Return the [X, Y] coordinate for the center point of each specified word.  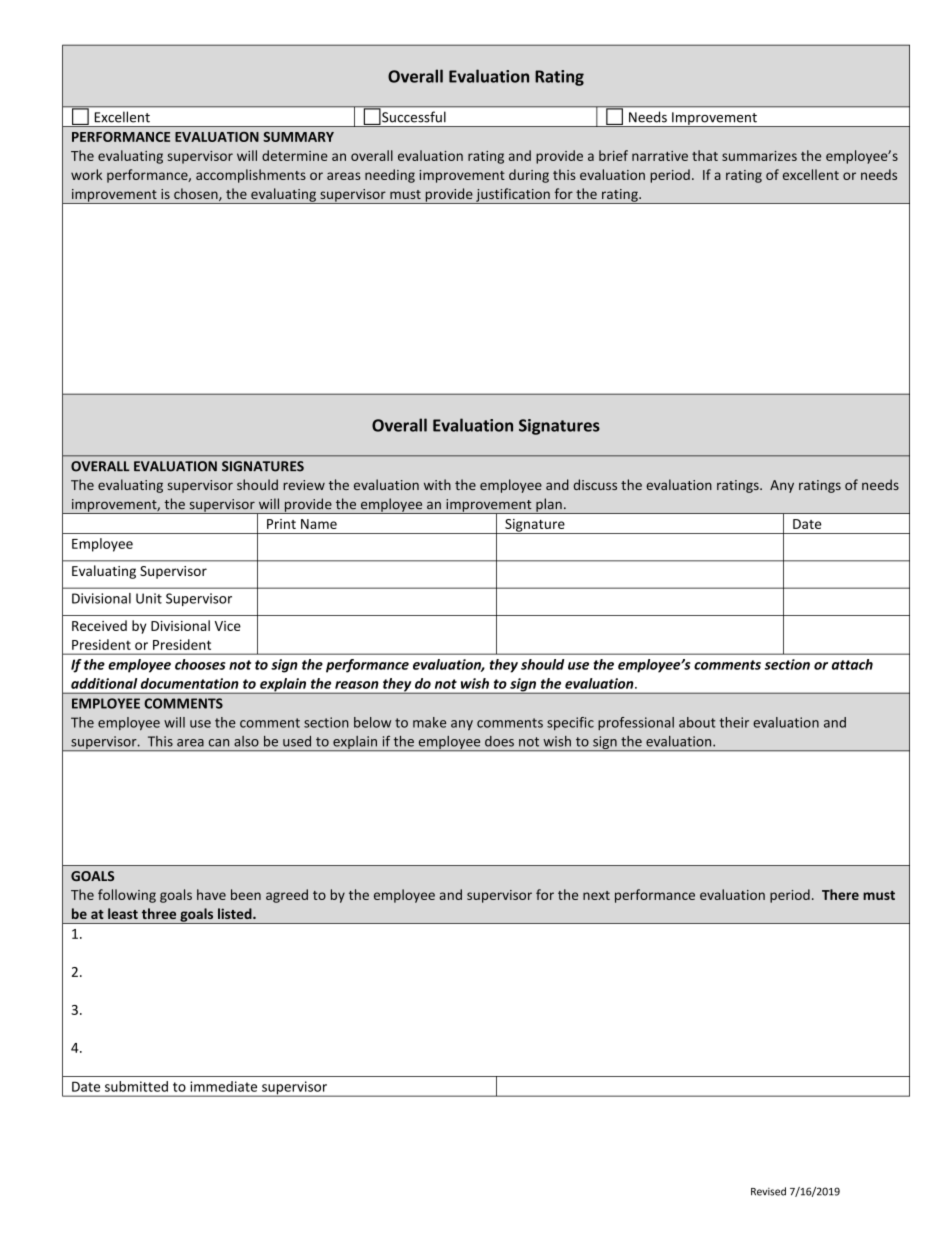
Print [281, 524]
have [211, 894]
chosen [197, 194]
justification [513, 196]
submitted [136, 1086]
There [840, 894]
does [499, 741]
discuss [595, 484]
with [437, 484]
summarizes [759, 156]
